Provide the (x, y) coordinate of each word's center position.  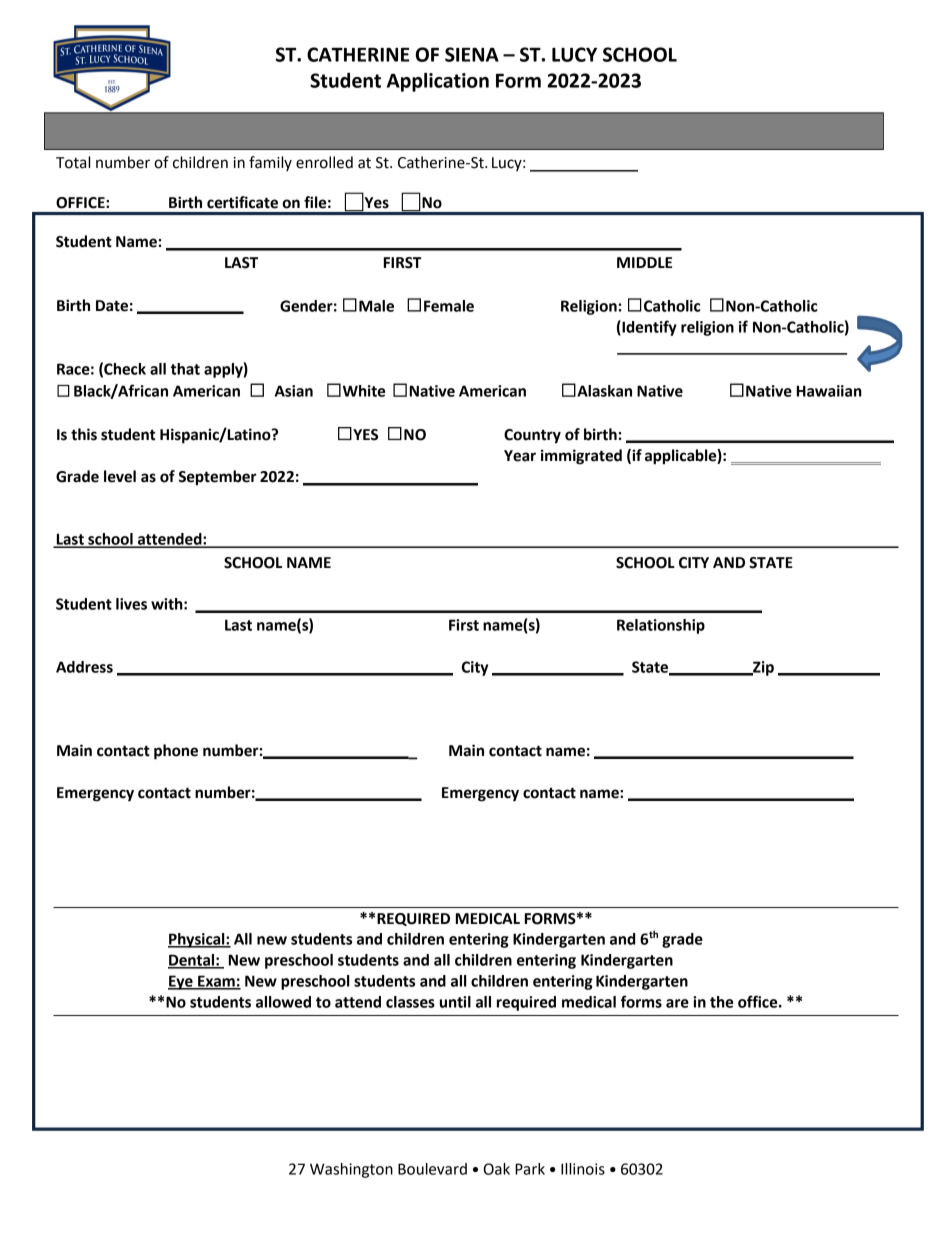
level (120, 476)
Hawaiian (829, 391)
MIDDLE (644, 262)
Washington (351, 1170)
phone (176, 752)
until (455, 1002)
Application (438, 82)
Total (73, 162)
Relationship (661, 626)
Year (520, 456)
